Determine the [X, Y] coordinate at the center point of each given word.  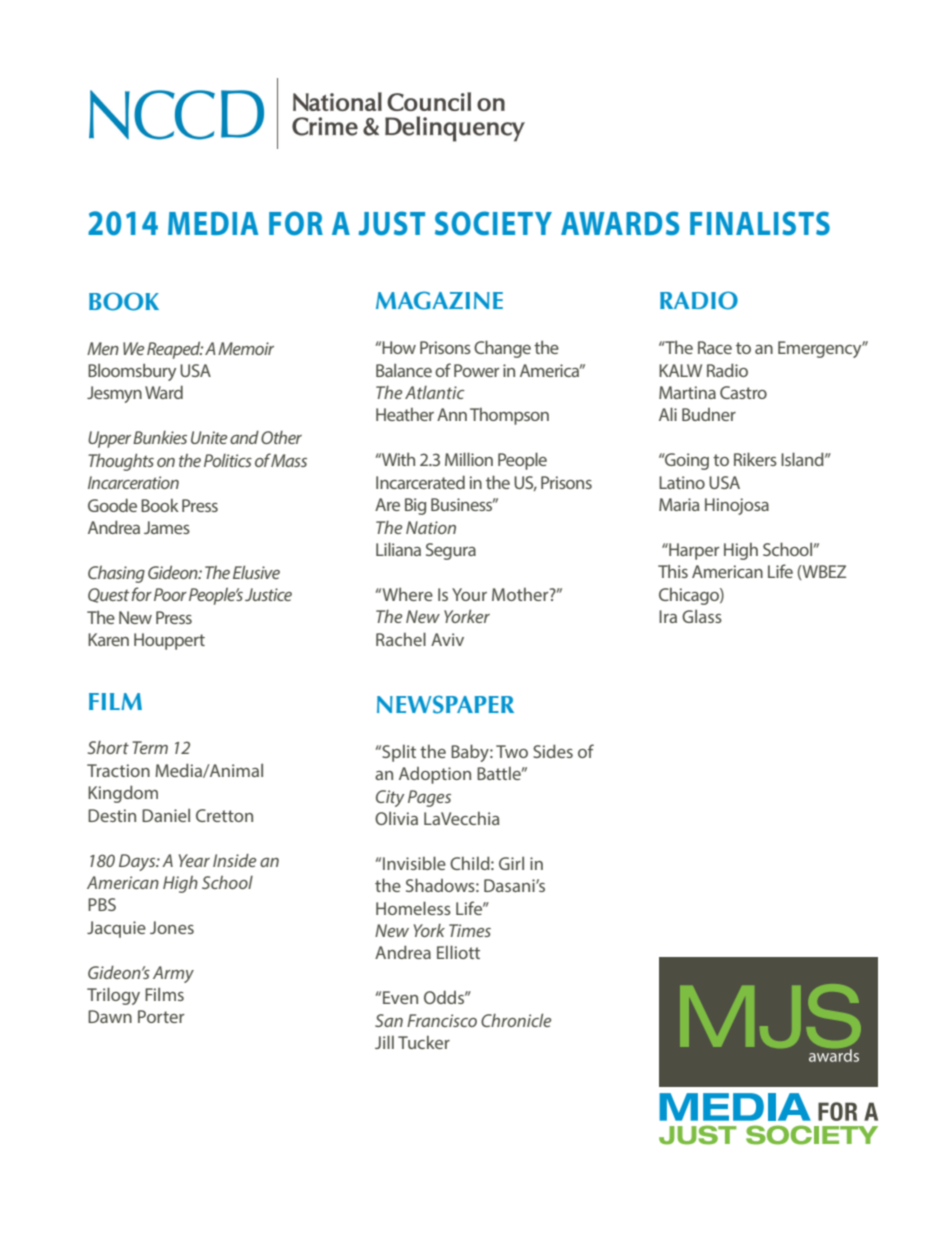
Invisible [414, 863]
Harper [693, 551]
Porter [161, 1016]
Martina [687, 392]
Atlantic [435, 392]
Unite [209, 437]
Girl [511, 863]
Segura [451, 551]
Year [194, 860]
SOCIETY [493, 223]
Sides [553, 751]
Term [150, 747]
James [167, 527]
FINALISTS [760, 223]
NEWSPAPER [445, 704]
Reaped [175, 350]
